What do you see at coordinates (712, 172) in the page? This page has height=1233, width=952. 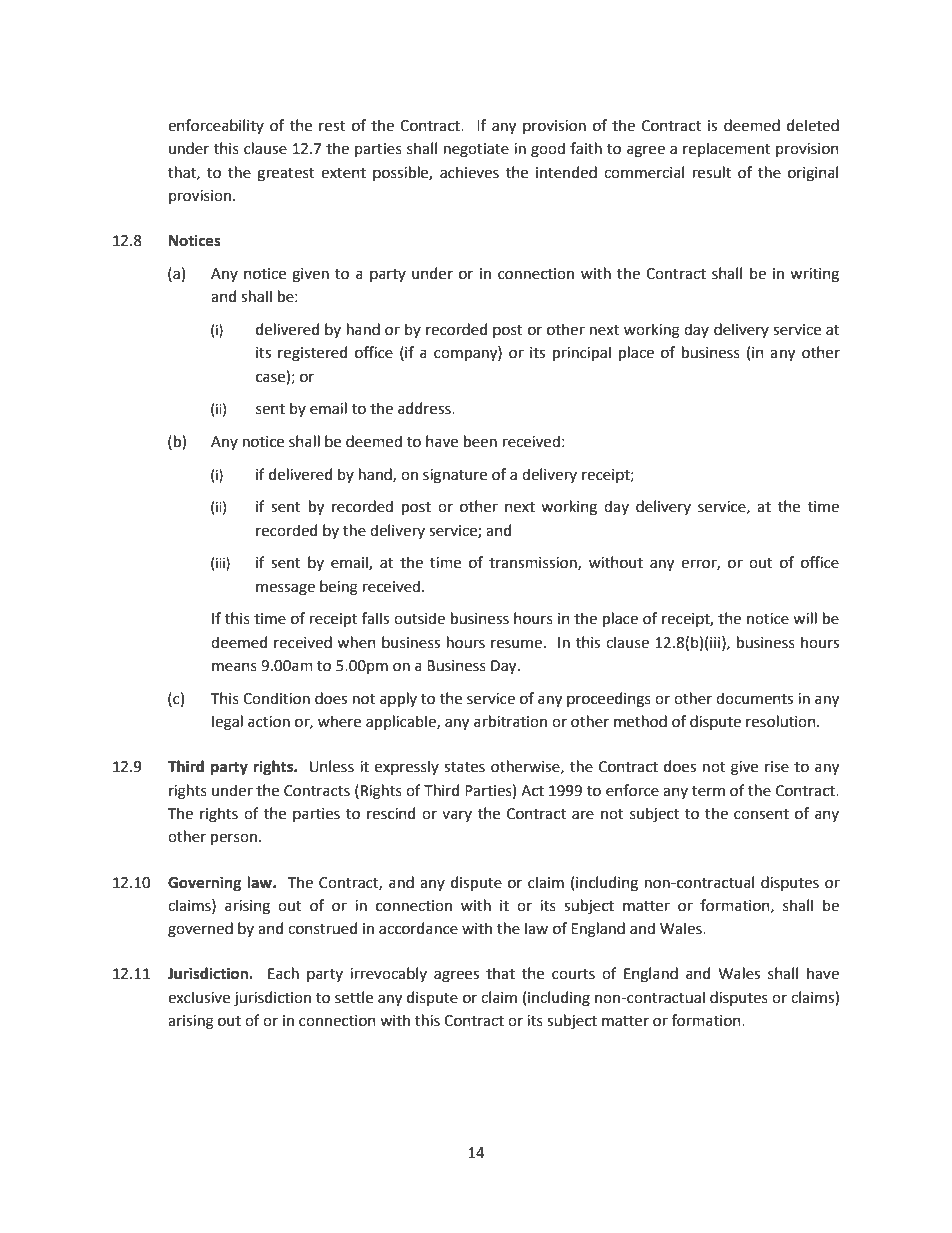 I see `result` at bounding box center [712, 172].
